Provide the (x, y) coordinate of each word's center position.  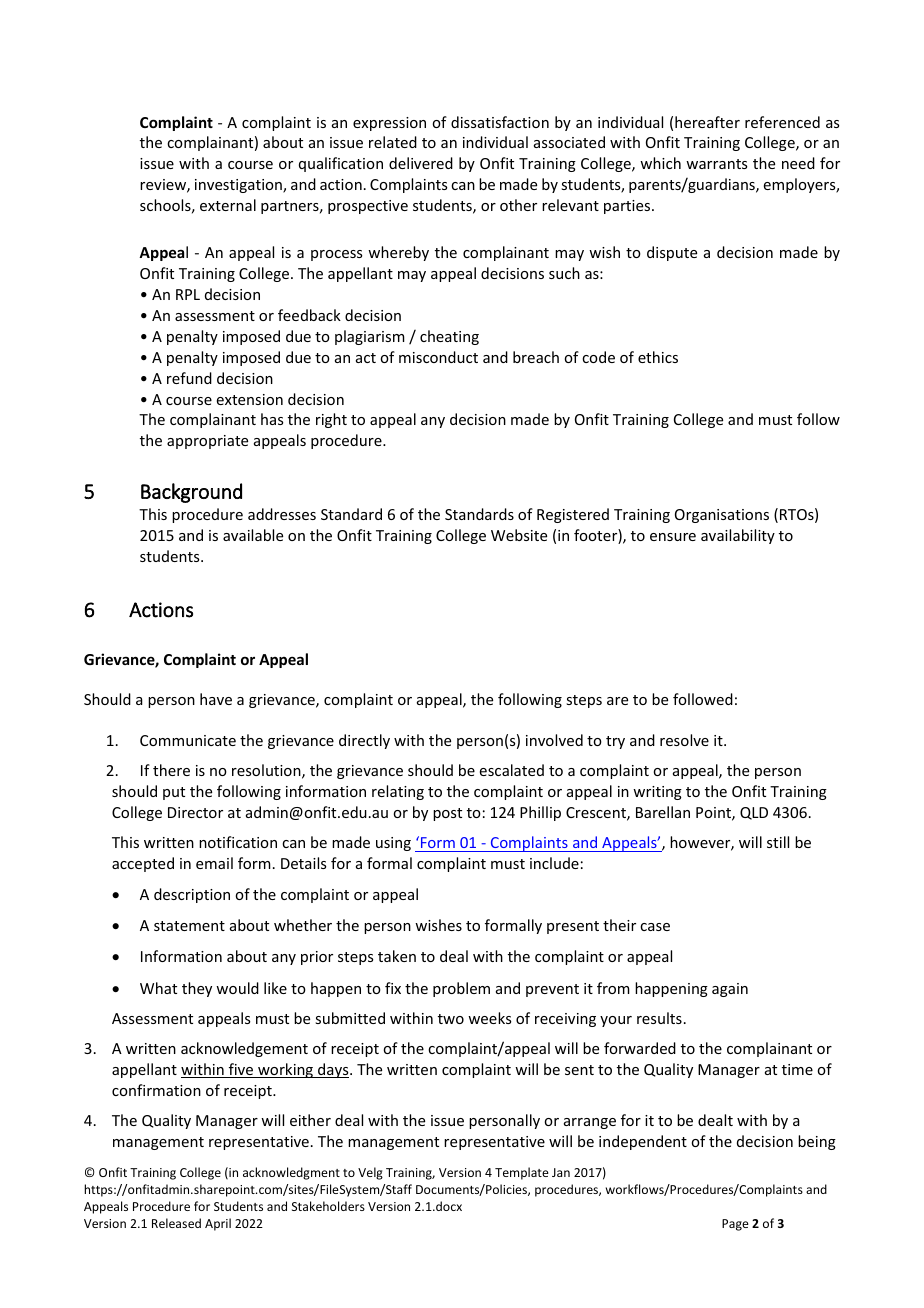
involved (554, 740)
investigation (239, 186)
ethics (658, 357)
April (218, 1224)
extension (250, 399)
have (216, 699)
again (730, 990)
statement (189, 926)
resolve (684, 740)
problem (461, 989)
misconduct (438, 357)
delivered (421, 163)
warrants (716, 164)
